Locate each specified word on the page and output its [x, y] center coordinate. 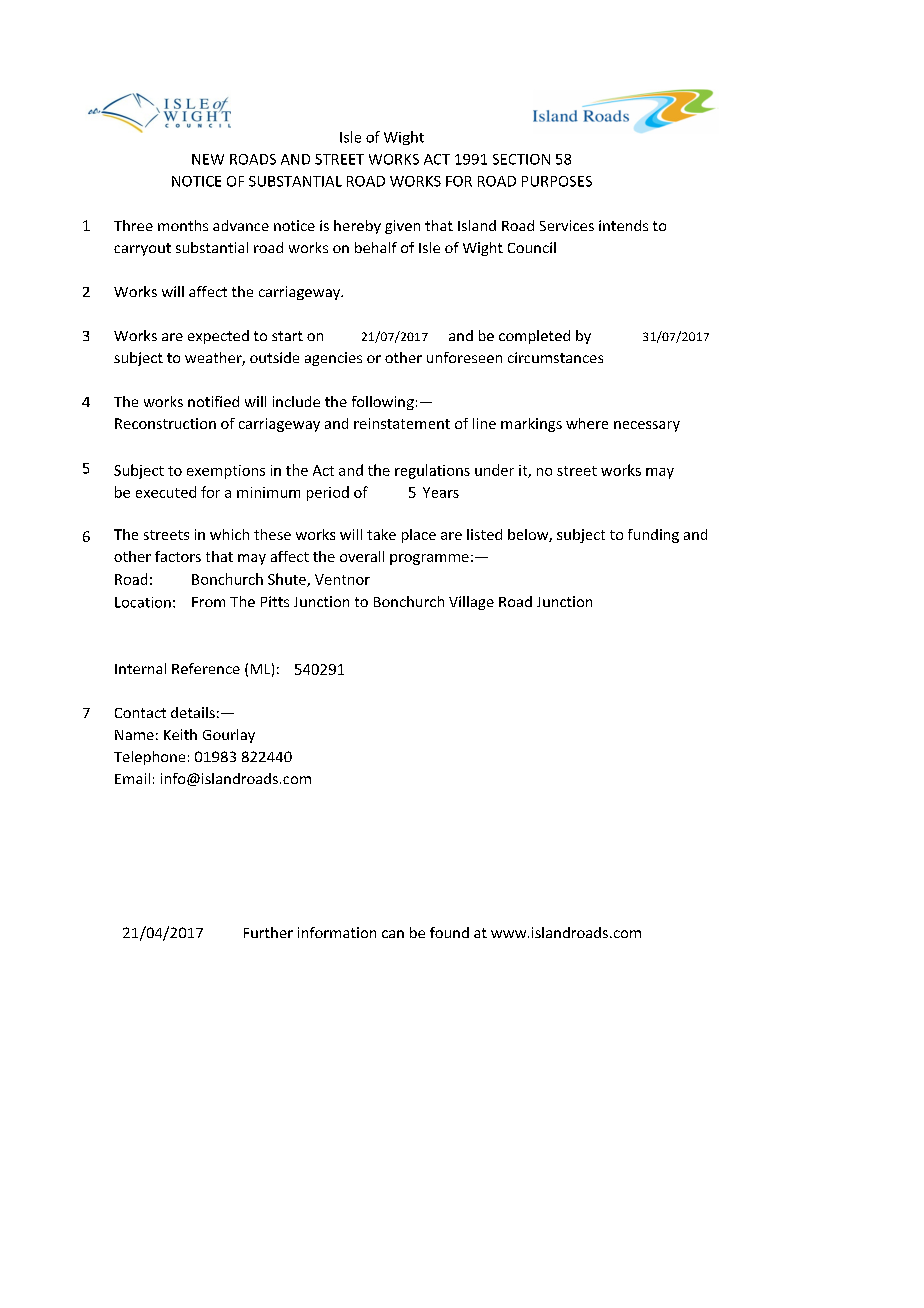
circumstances [555, 357]
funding [653, 536]
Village [471, 603]
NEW [208, 159]
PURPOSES [557, 181]
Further [268, 932]
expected [218, 337]
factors [178, 556]
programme [429, 559]
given [402, 227]
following [383, 403]
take [381, 534]
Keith [180, 734]
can [393, 934]
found [449, 932]
